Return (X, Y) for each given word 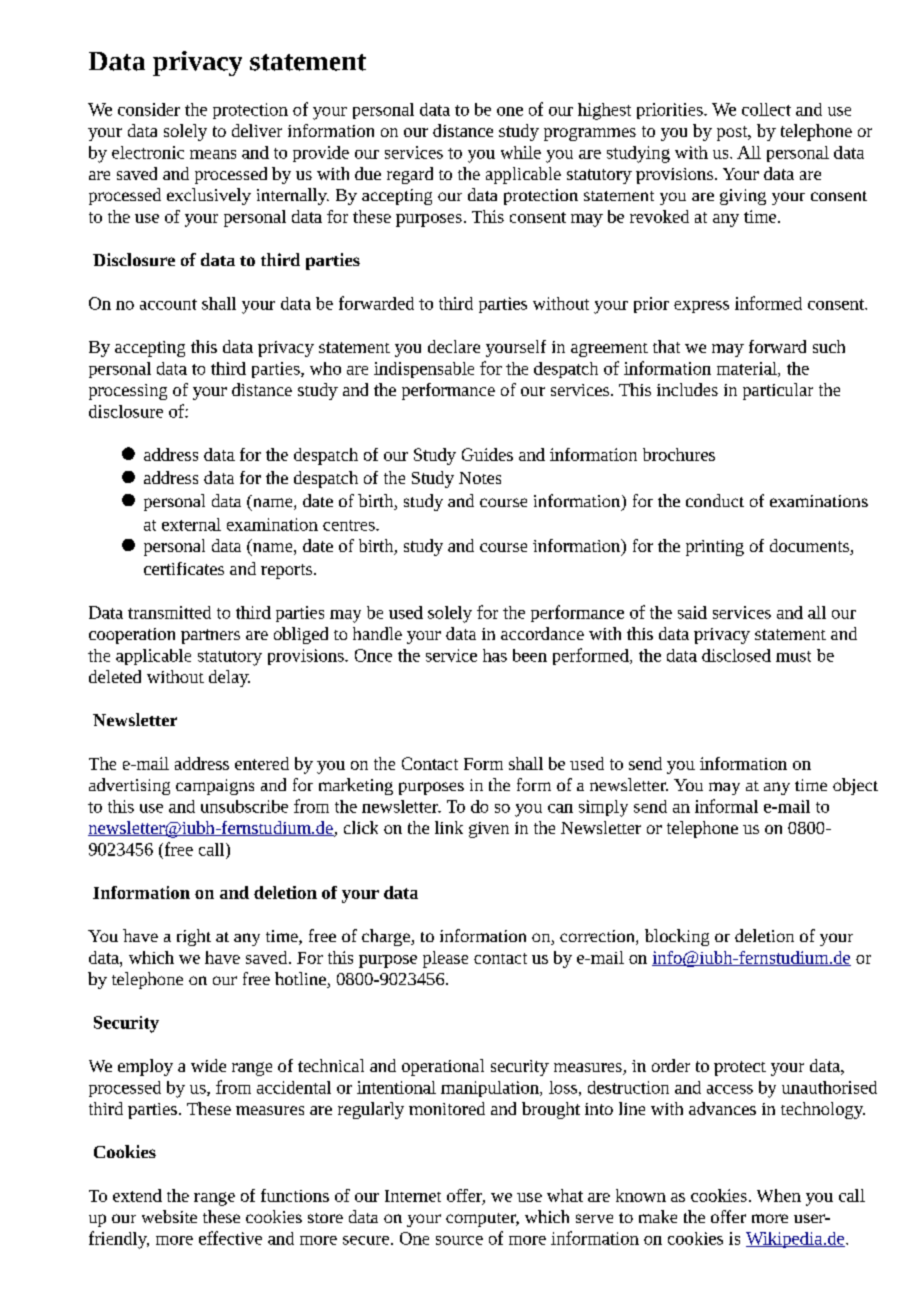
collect (766, 109)
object (855, 786)
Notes (480, 478)
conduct (715, 500)
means (213, 154)
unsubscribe (244, 806)
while (521, 152)
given (489, 830)
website (169, 1216)
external (191, 524)
